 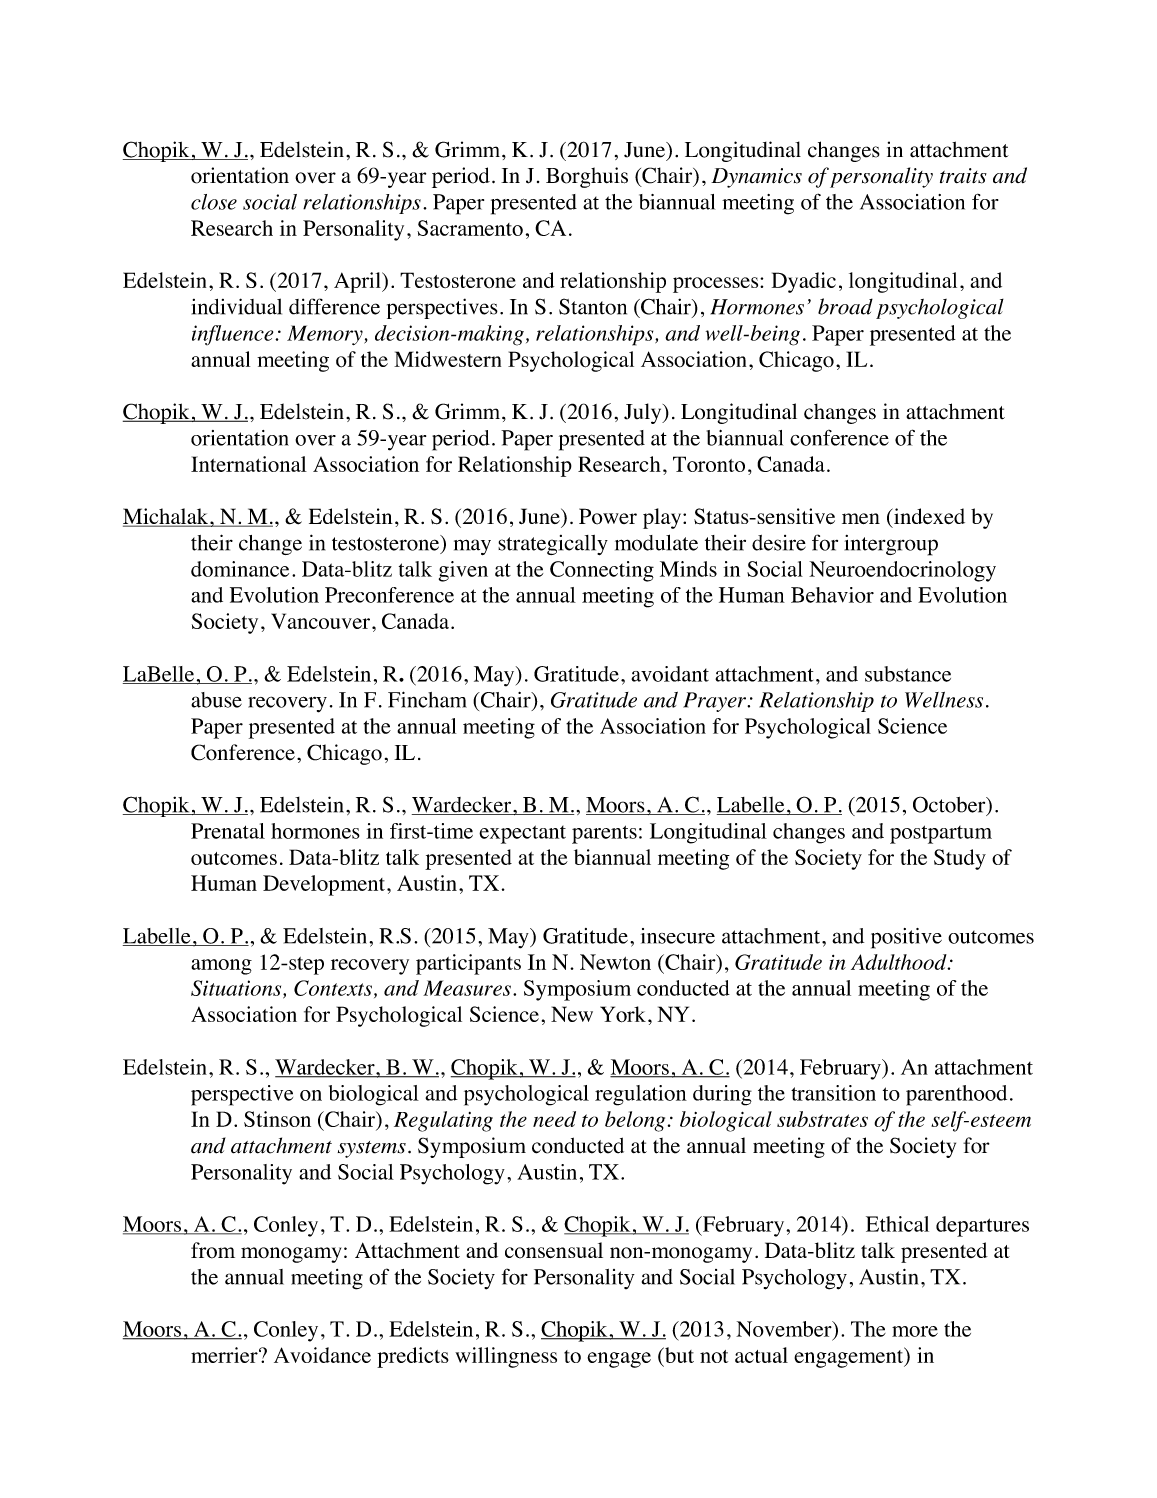 I want to click on Stanton, so click(x=593, y=306).
